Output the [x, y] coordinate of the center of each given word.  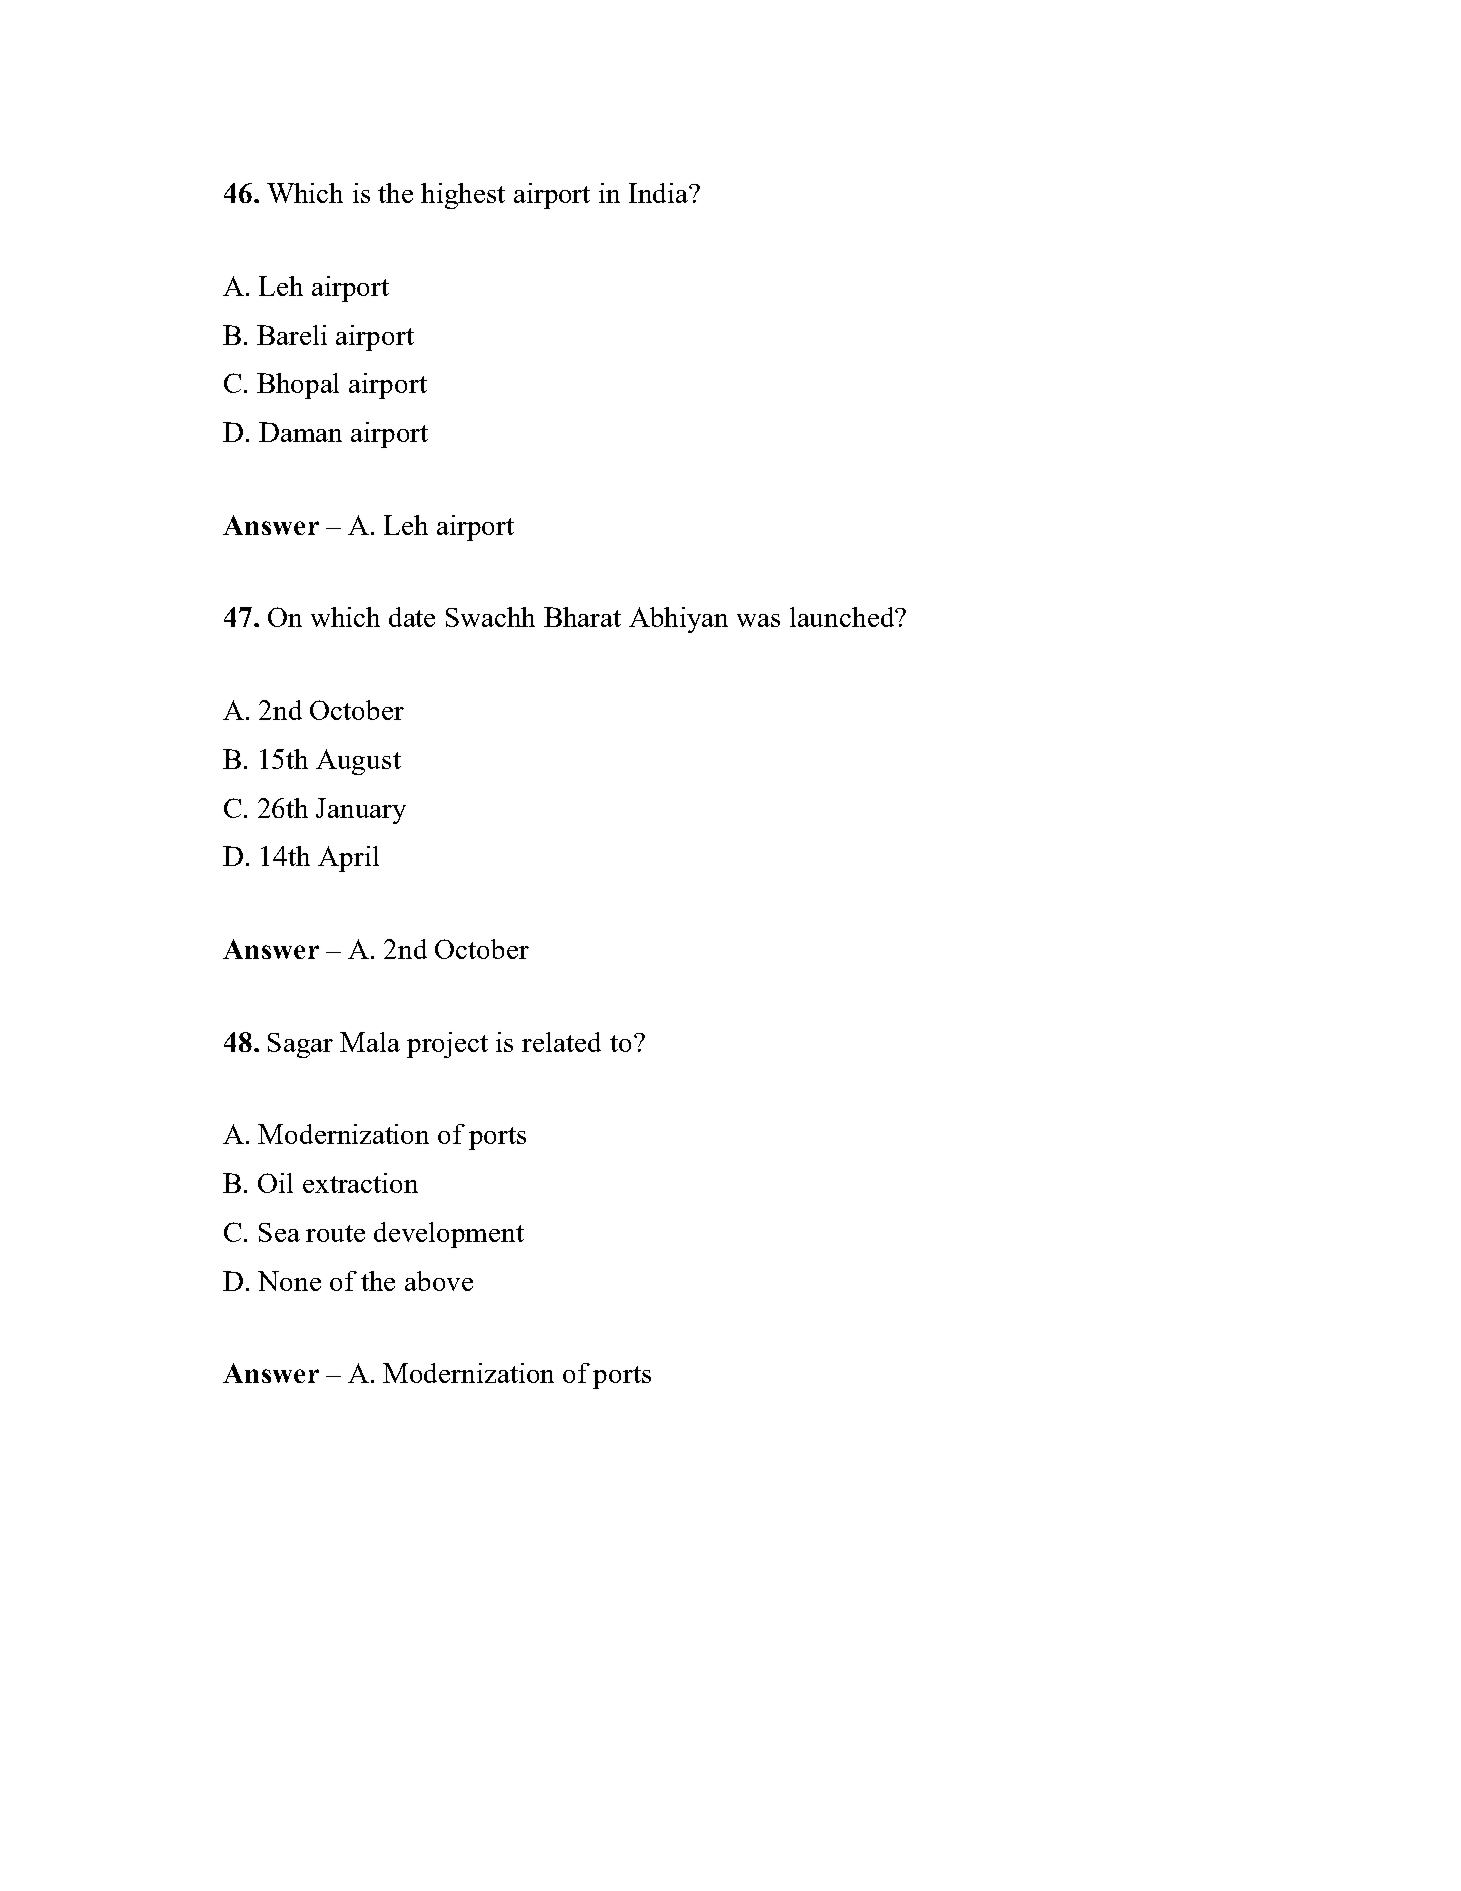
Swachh [490, 617]
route [335, 1233]
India [659, 193]
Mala [370, 1042]
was [758, 620]
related [561, 1042]
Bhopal [298, 386]
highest [463, 196]
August [358, 762]
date [412, 617]
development [449, 1235]
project [447, 1045]
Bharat [582, 617]
